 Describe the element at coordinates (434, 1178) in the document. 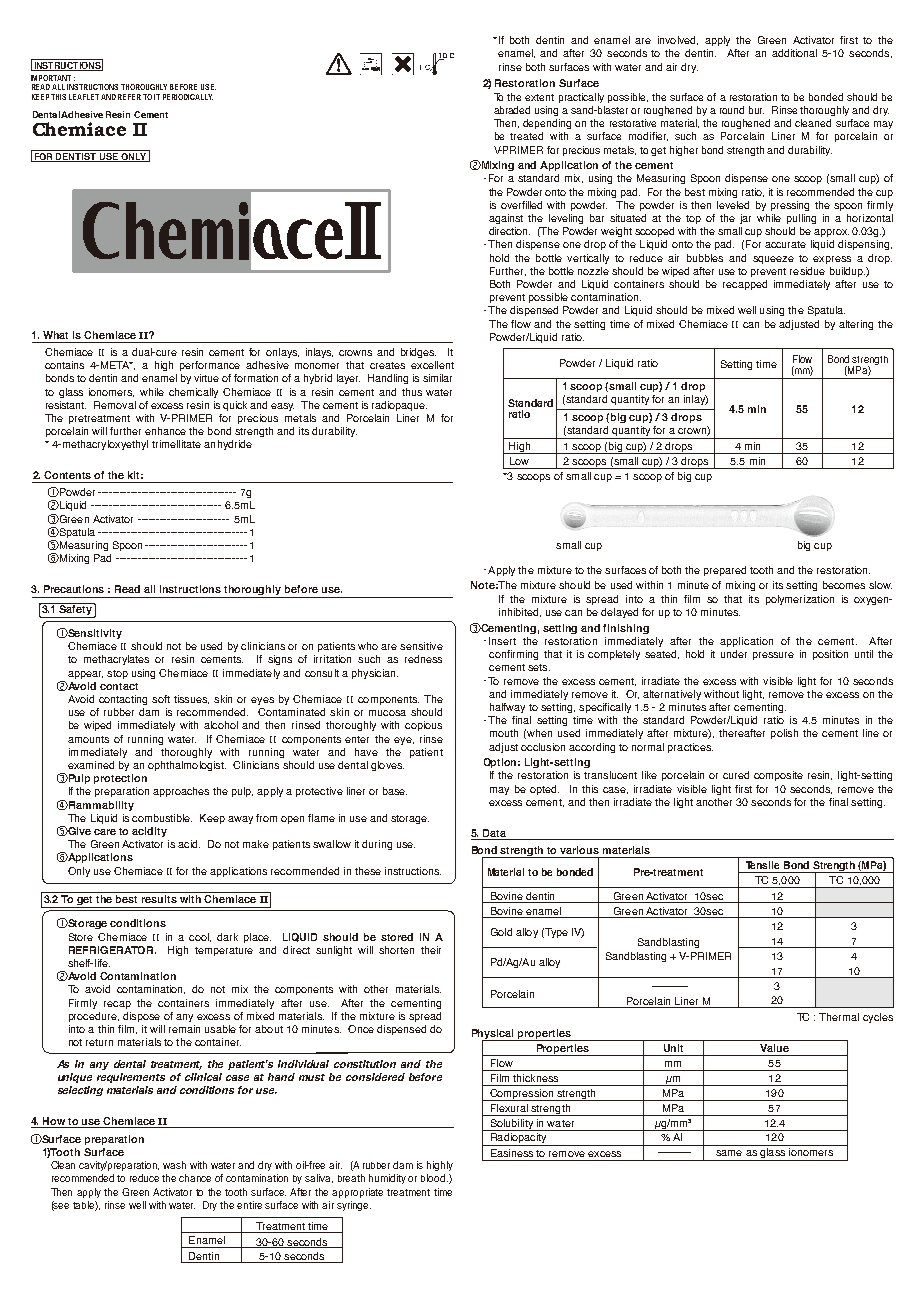

I see `blood` at that location.
